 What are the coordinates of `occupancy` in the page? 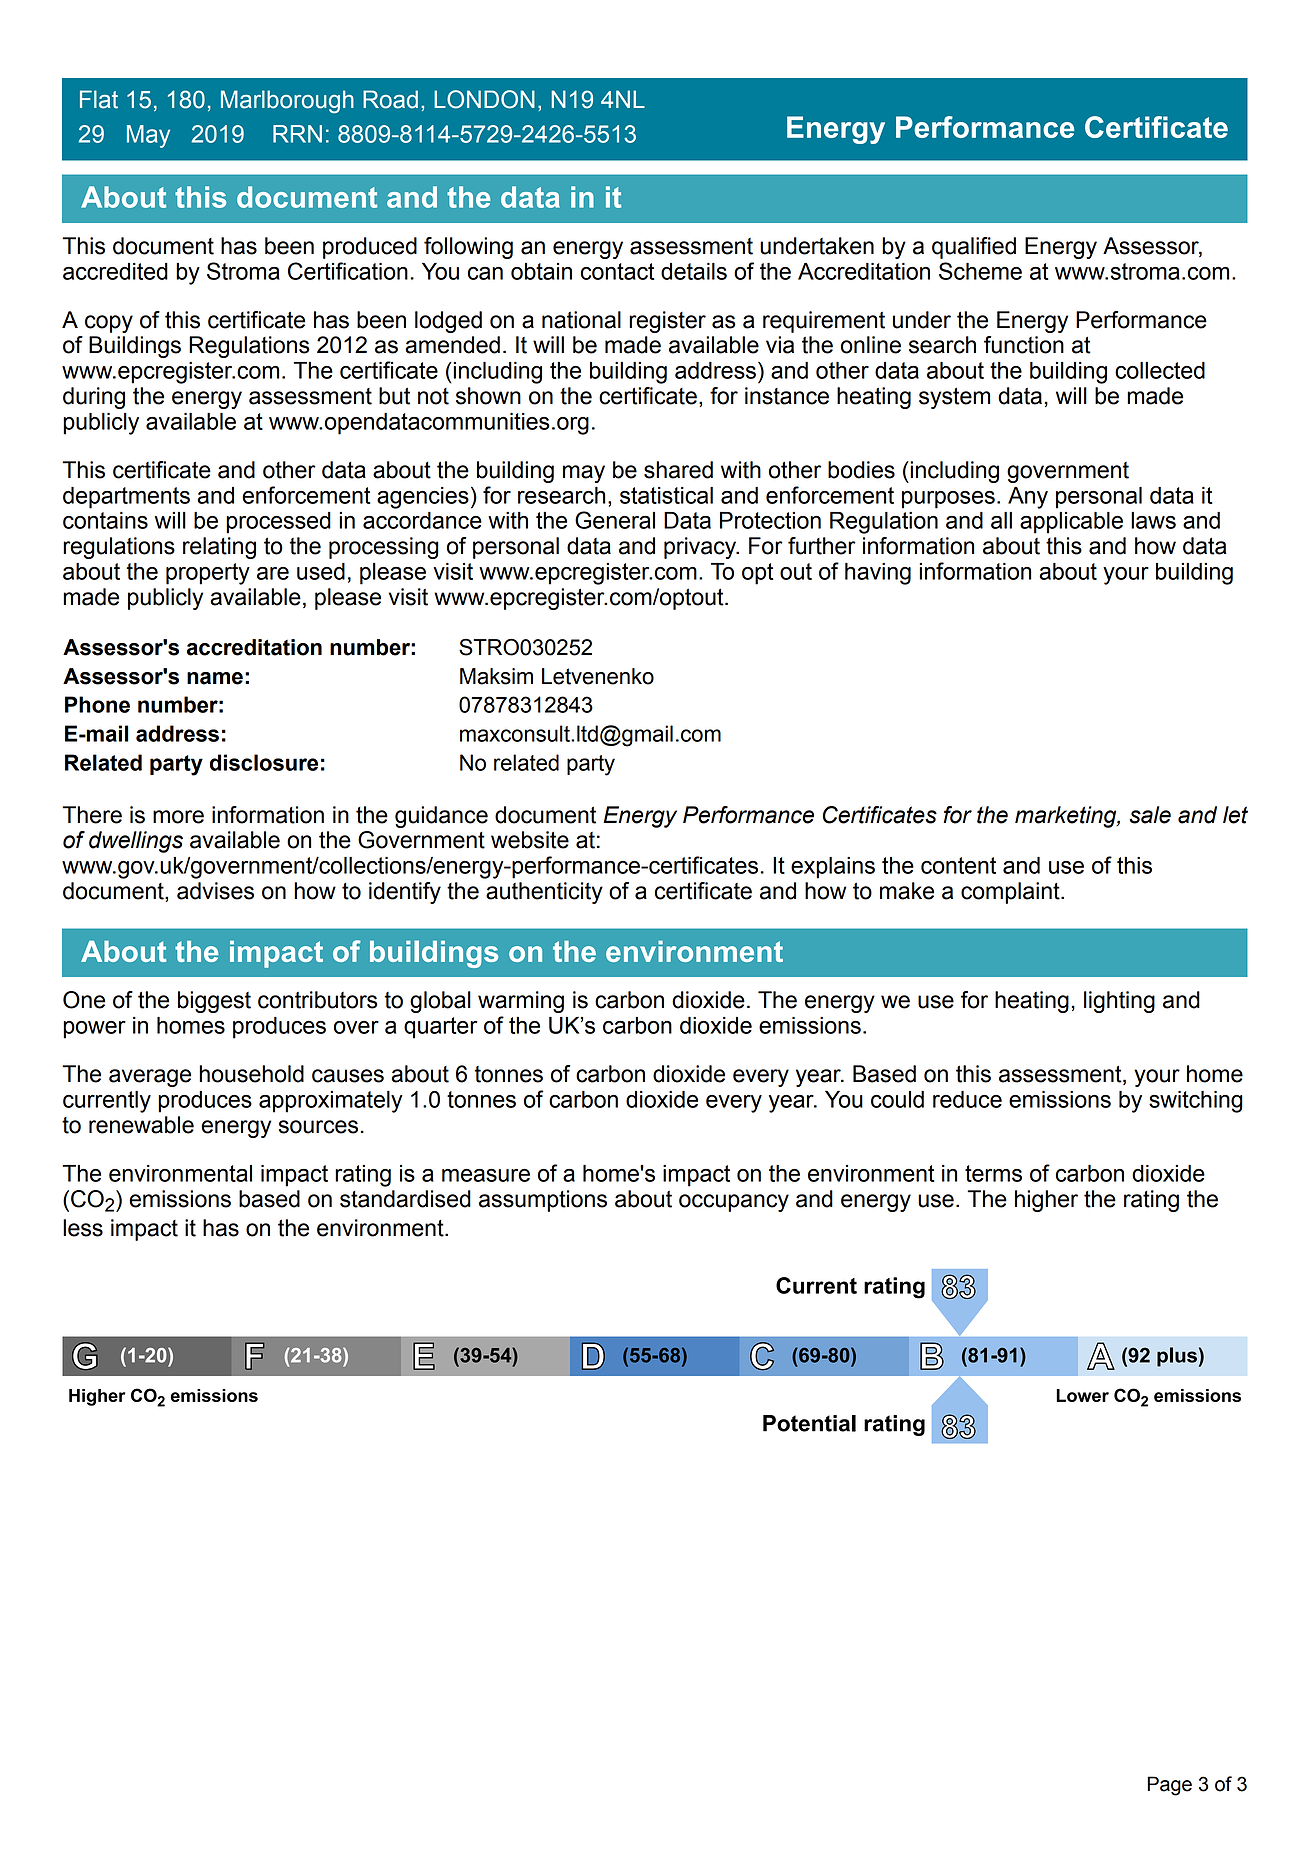 It's located at (734, 1203).
